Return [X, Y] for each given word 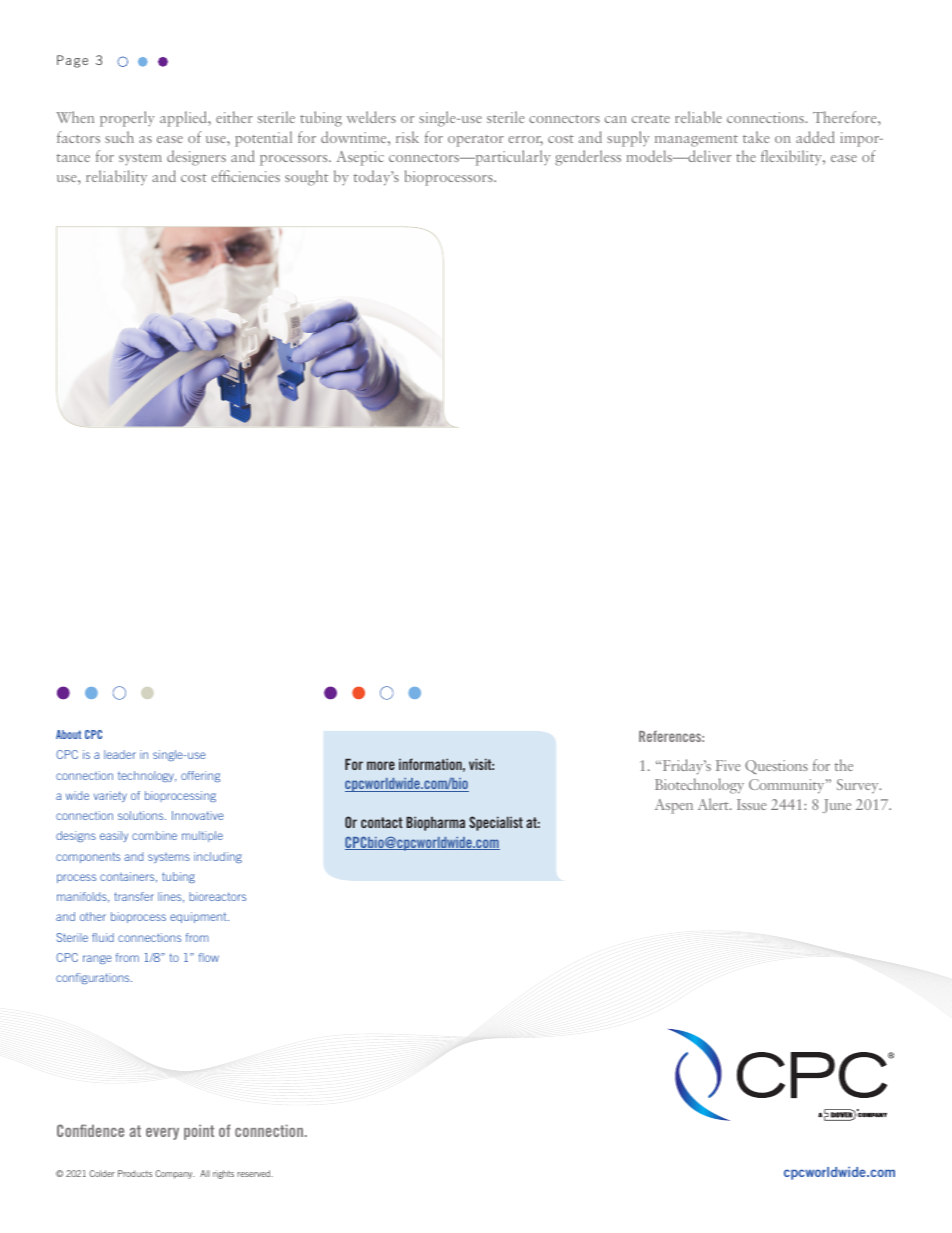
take [756, 137]
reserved [255, 1173]
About [68, 734]
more [381, 765]
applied [185, 119]
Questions [776, 767]
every [162, 1134]
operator [476, 141]
